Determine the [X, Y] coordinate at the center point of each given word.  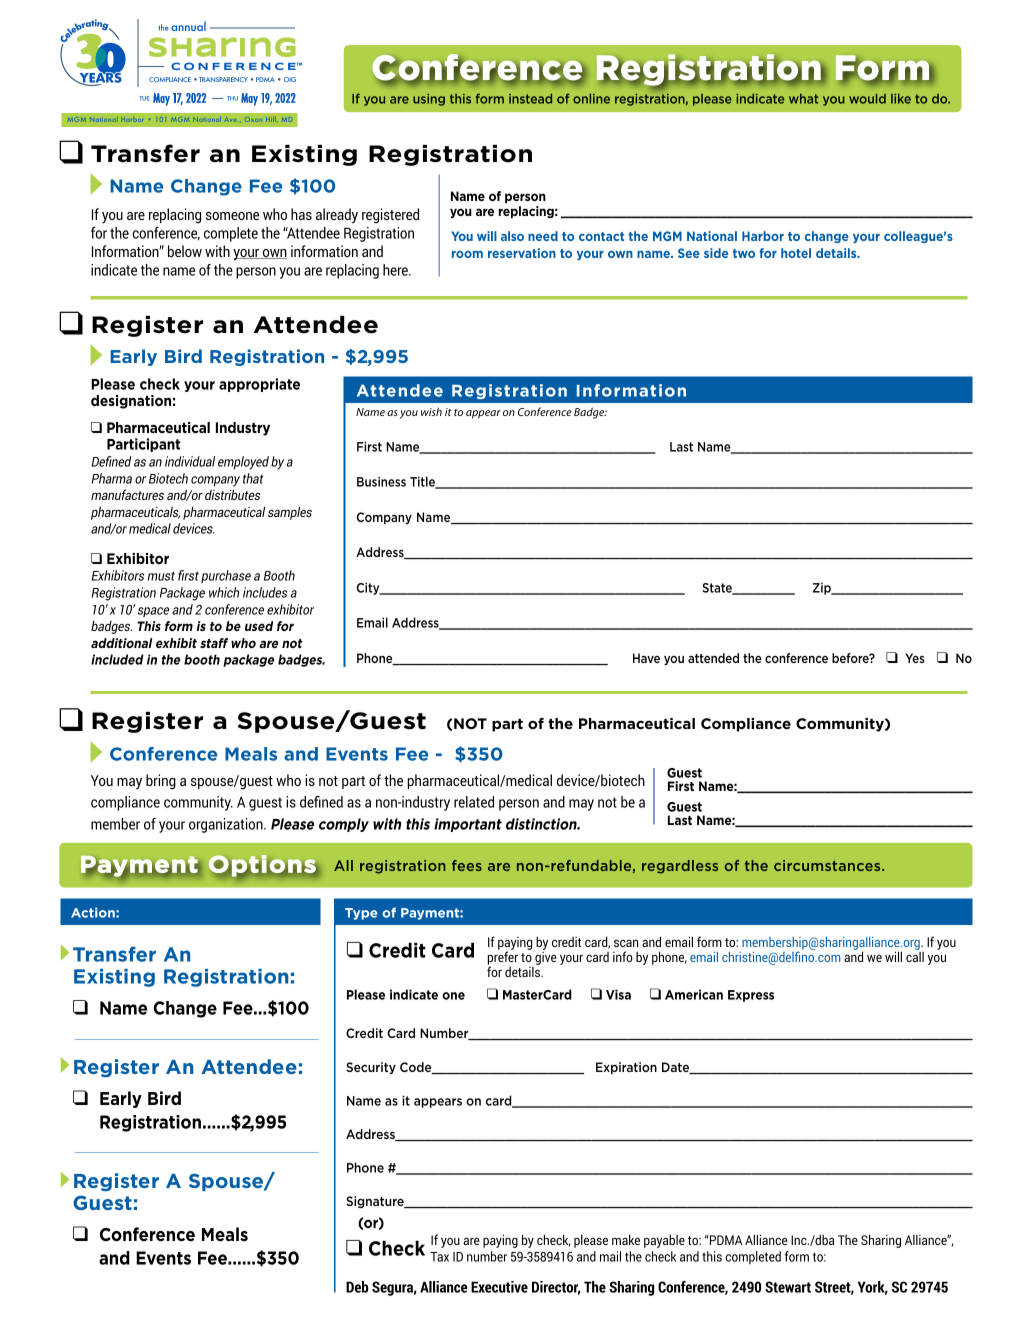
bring [161, 782]
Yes [915, 658]
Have [646, 658]
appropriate [259, 385]
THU [232, 98]
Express [751, 996]
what [803, 99]
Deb [357, 1287]
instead [530, 99]
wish [431, 411]
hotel [796, 253]
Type [361, 914]
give [545, 960]
